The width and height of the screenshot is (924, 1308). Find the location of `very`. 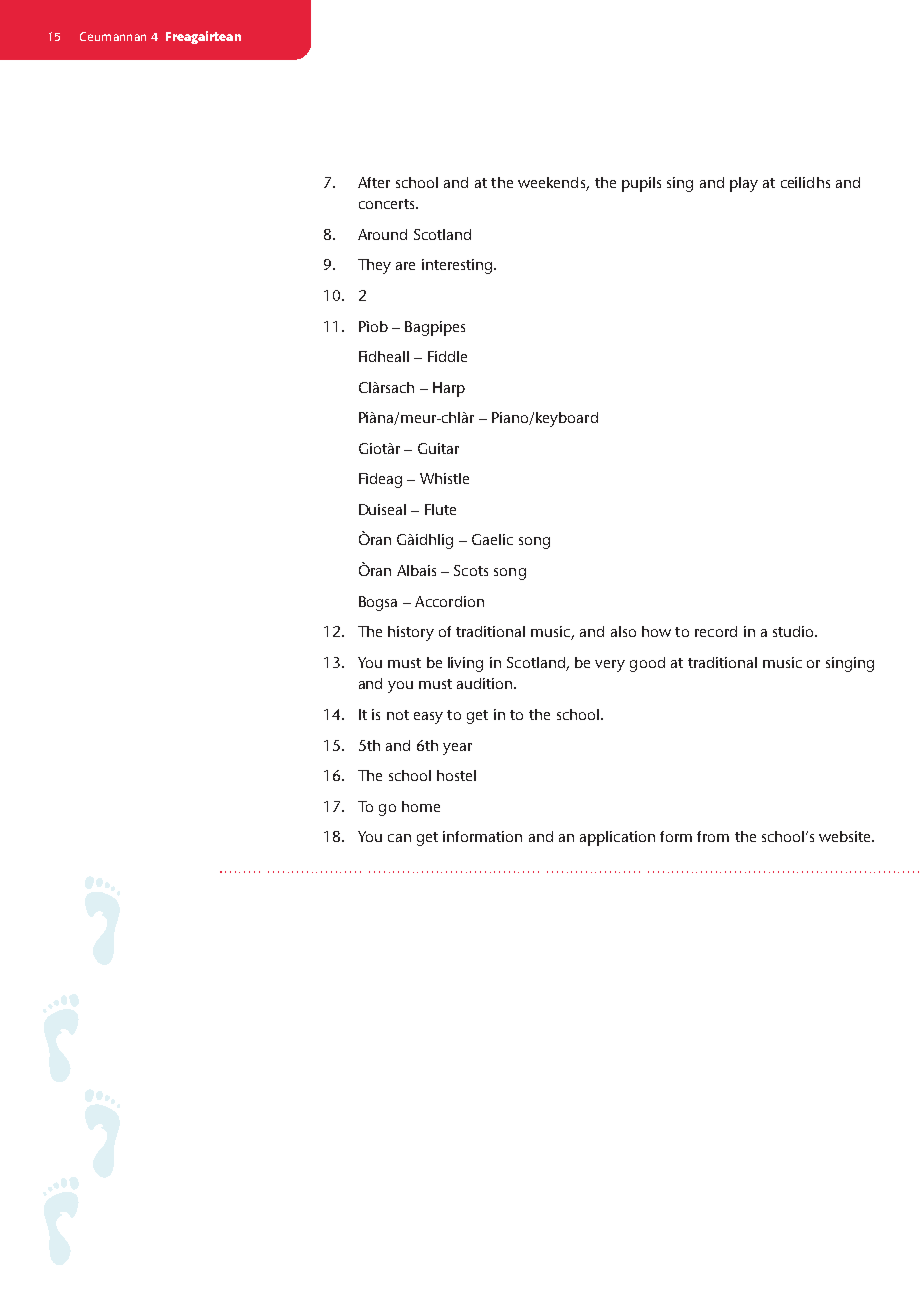

very is located at coordinates (610, 666).
